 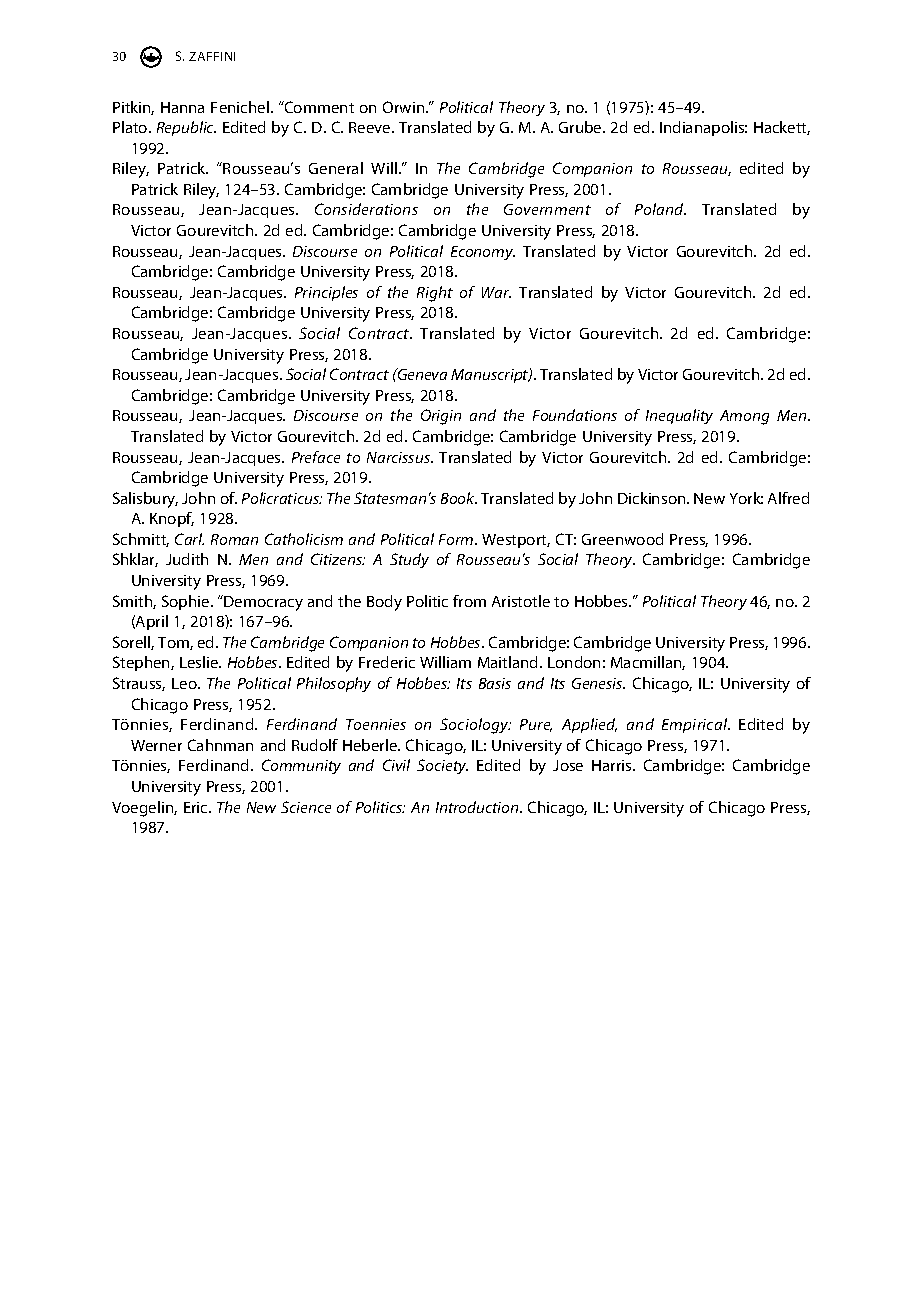 What do you see at coordinates (469, 601) in the image?
I see `from` at bounding box center [469, 601].
